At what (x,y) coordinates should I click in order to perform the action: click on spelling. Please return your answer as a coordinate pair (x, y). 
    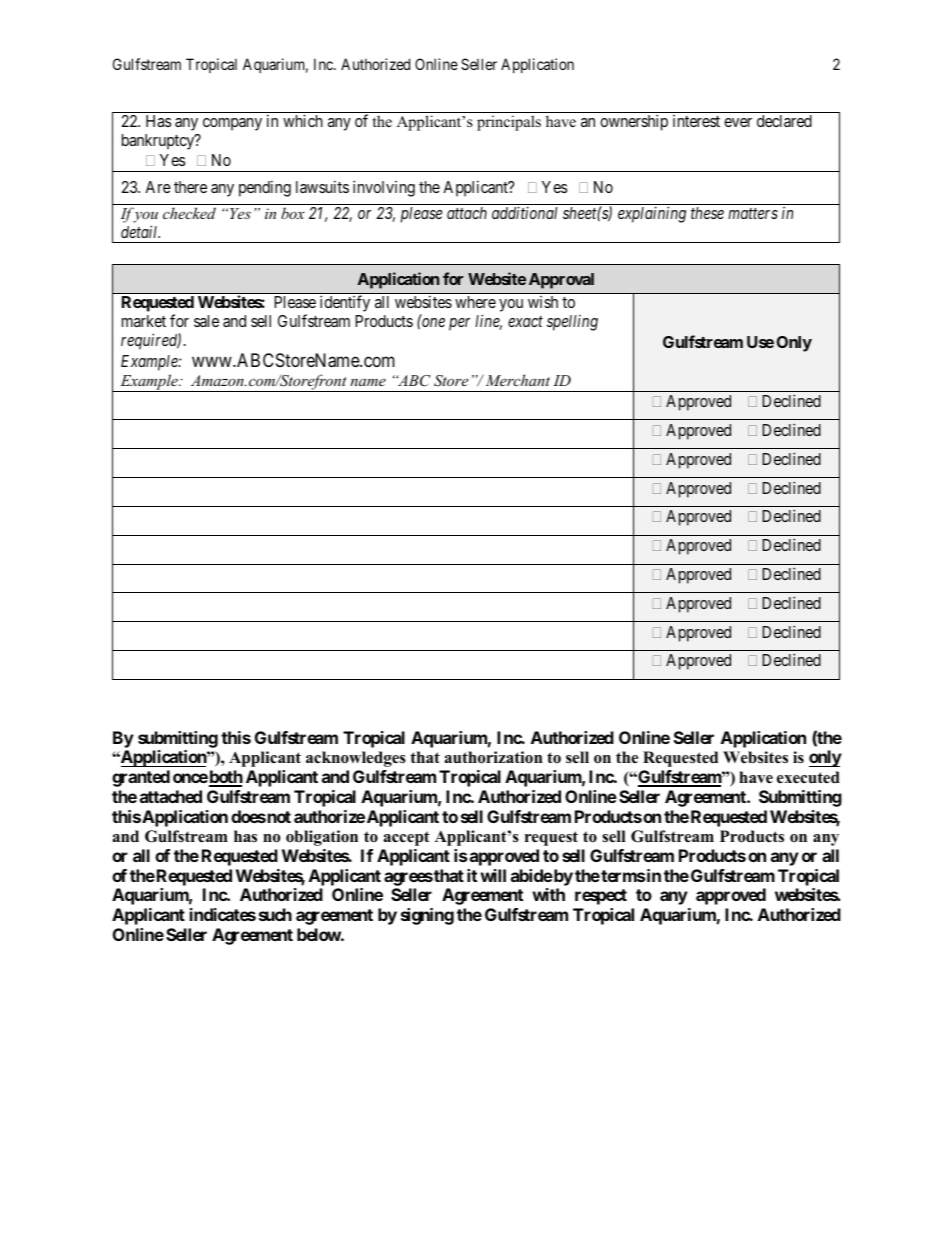
    Looking at the image, I should click on (572, 323).
